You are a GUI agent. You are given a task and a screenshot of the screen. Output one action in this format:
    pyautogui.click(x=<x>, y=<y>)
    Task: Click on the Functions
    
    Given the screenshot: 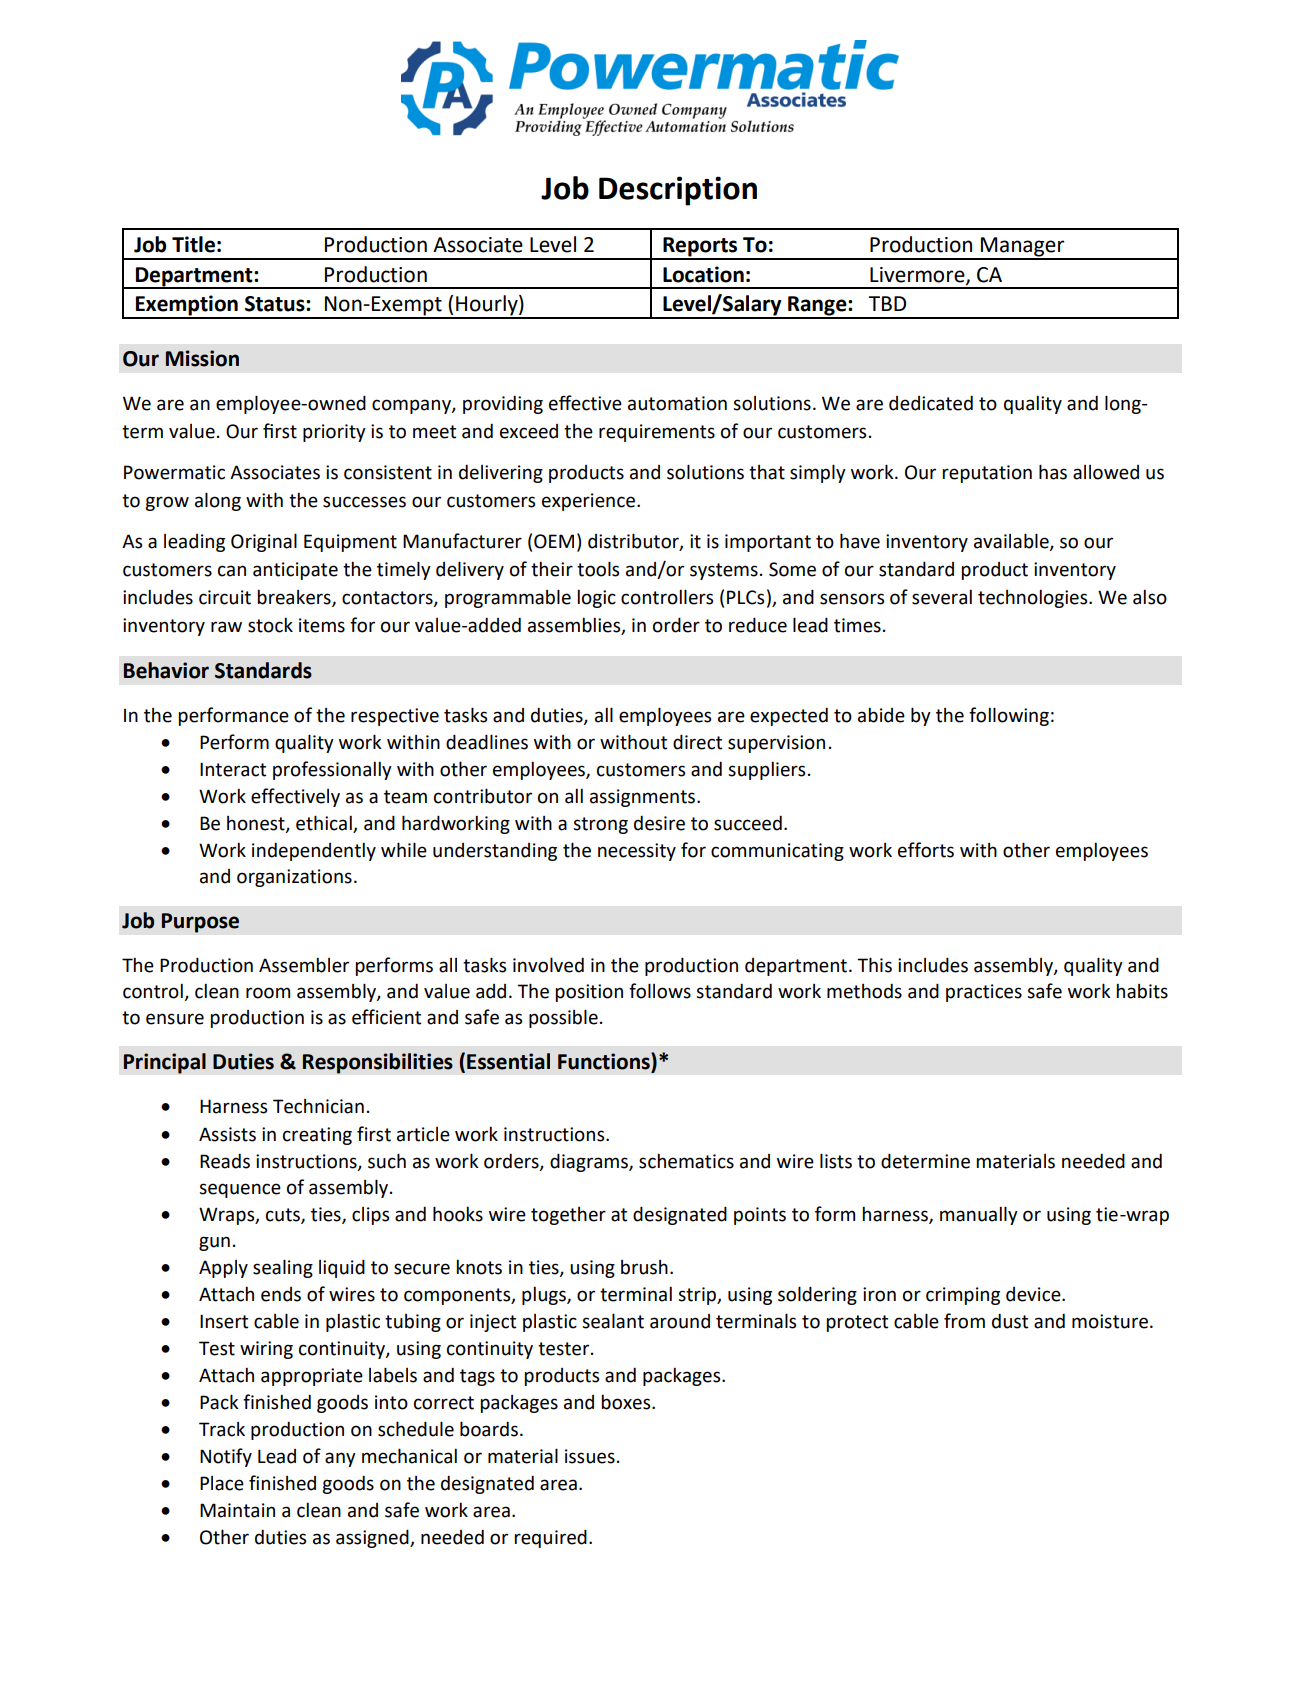 What is the action you would take?
    pyautogui.click(x=605, y=1061)
